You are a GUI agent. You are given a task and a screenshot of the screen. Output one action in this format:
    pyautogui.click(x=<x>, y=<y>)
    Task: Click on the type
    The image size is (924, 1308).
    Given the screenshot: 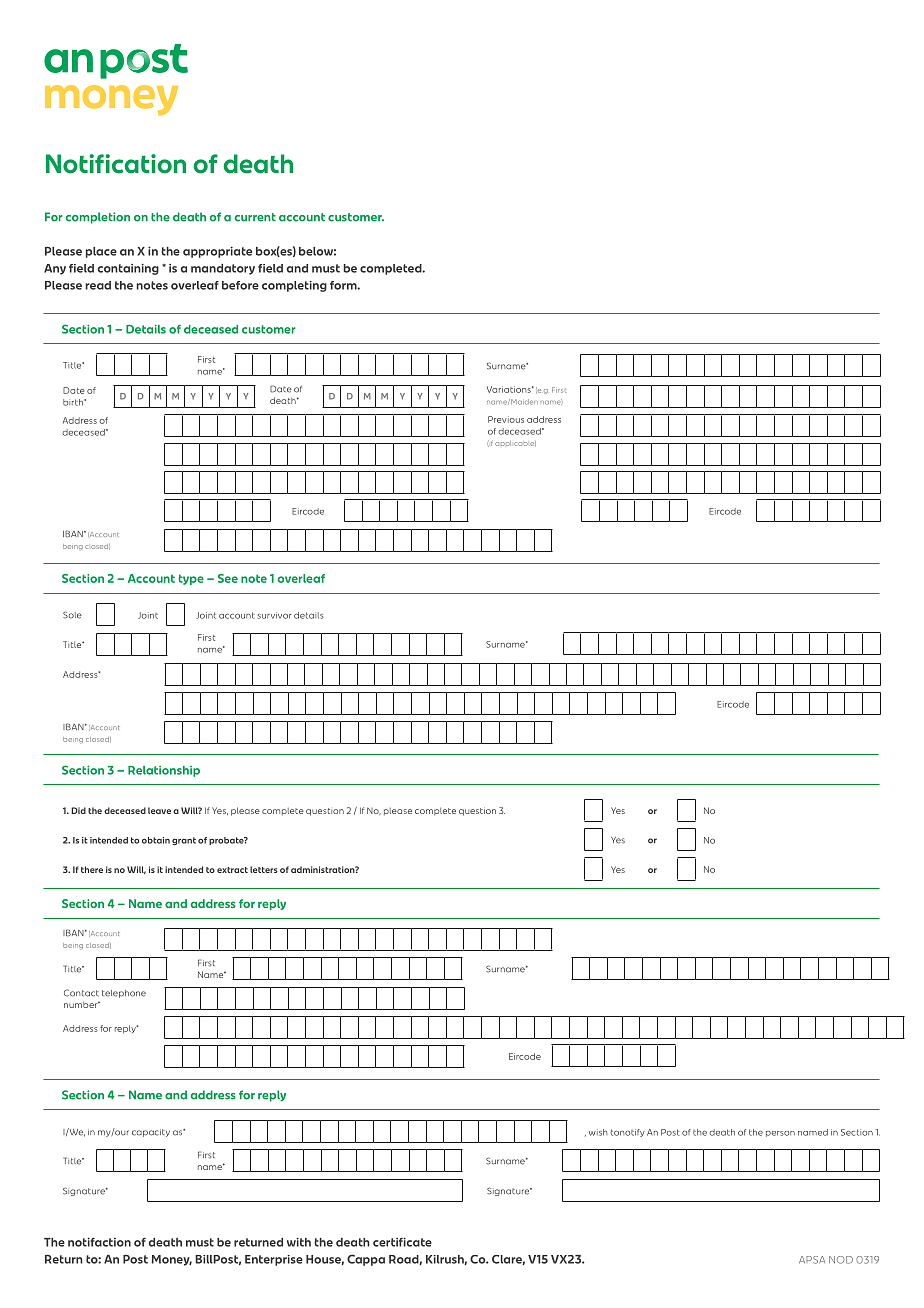 What is the action you would take?
    pyautogui.click(x=191, y=579)
